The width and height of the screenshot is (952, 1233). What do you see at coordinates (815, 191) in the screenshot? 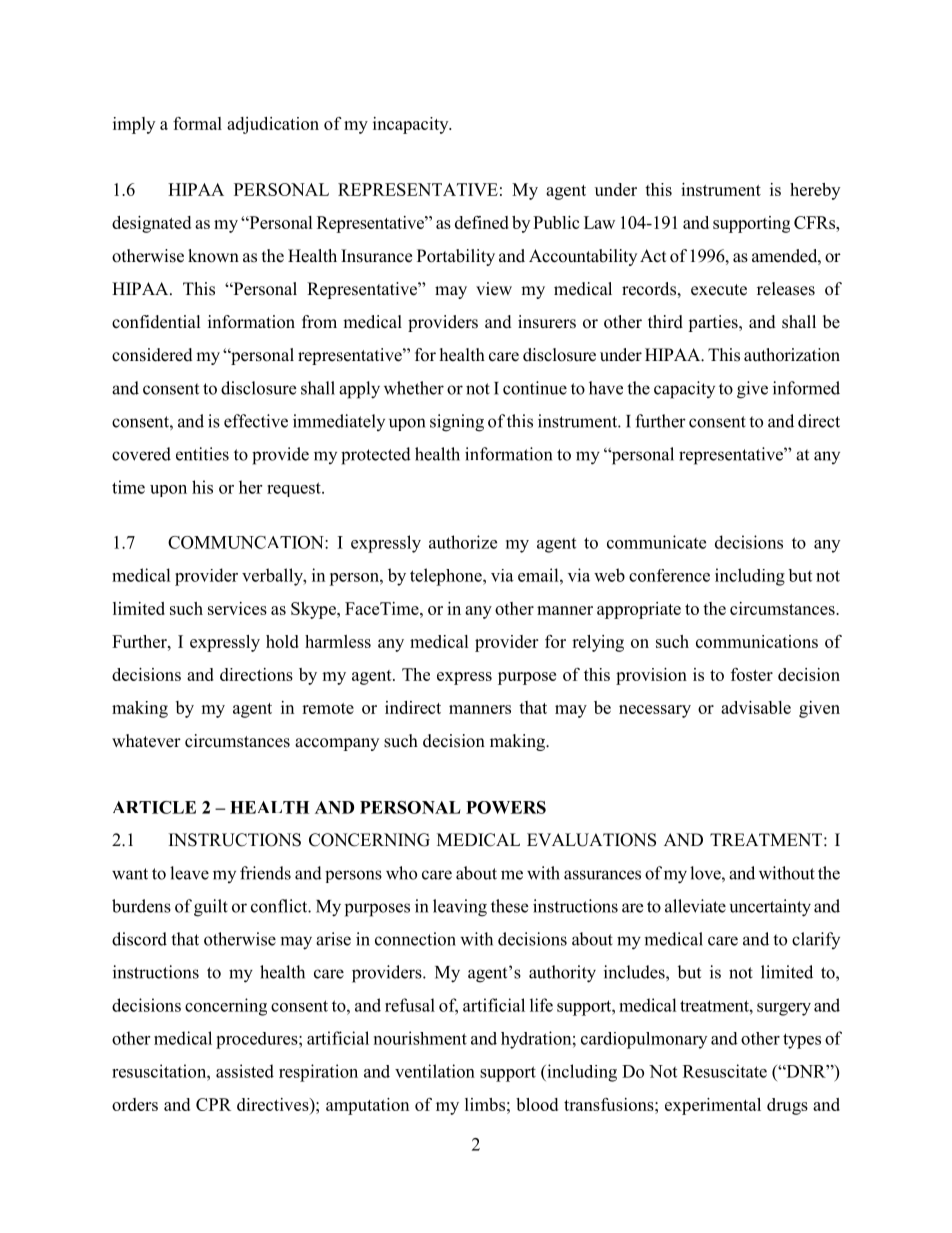
I see `hereby` at bounding box center [815, 191].
